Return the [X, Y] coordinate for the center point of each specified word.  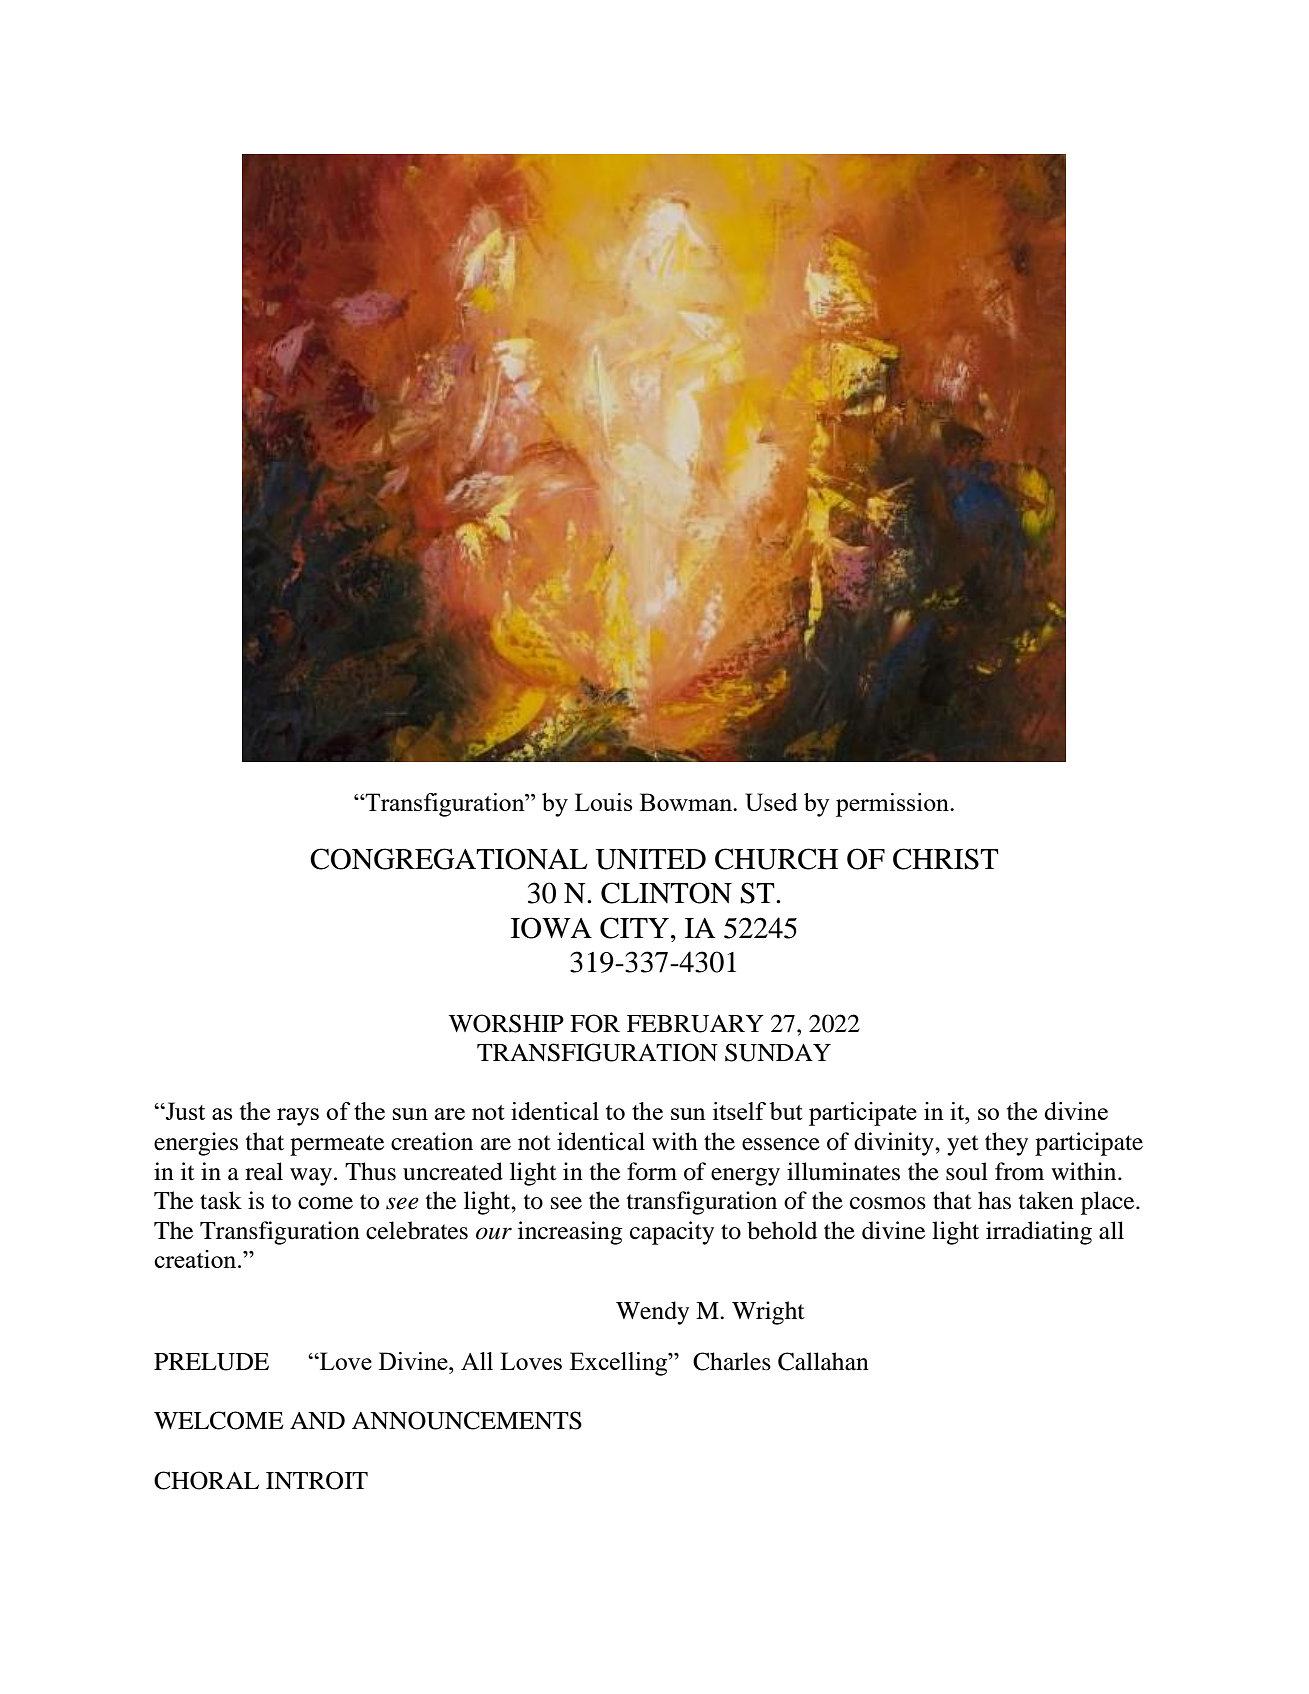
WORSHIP [506, 1023]
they [1006, 1144]
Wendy [652, 1313]
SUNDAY [778, 1052]
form [652, 1171]
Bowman [687, 802]
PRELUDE [211, 1362]
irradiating [1039, 1233]
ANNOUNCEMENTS [467, 1420]
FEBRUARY [695, 1024]
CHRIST [946, 859]
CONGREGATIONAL [449, 859]
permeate [337, 1145]
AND [317, 1420]
